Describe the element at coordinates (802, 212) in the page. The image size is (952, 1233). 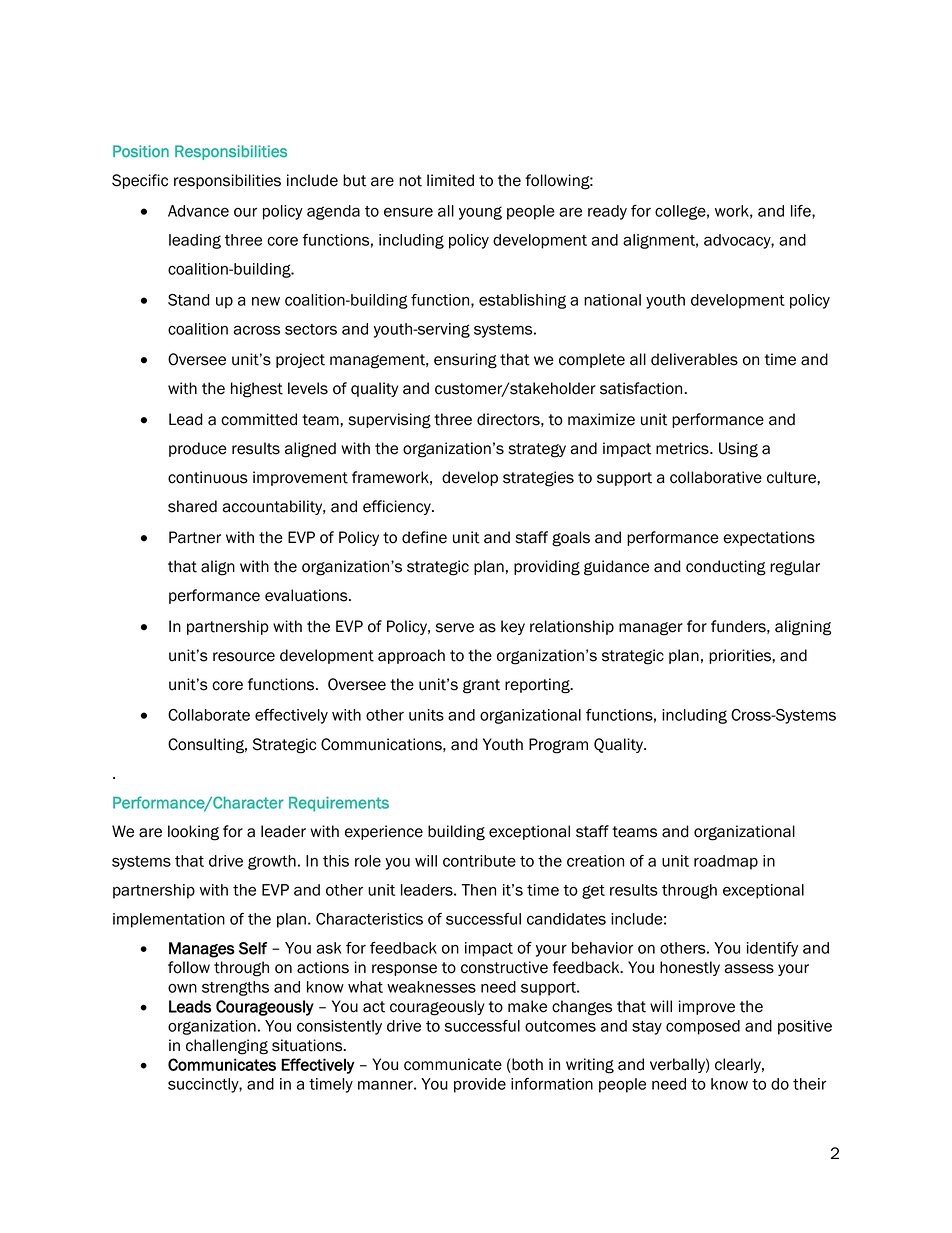
I see `life` at that location.
